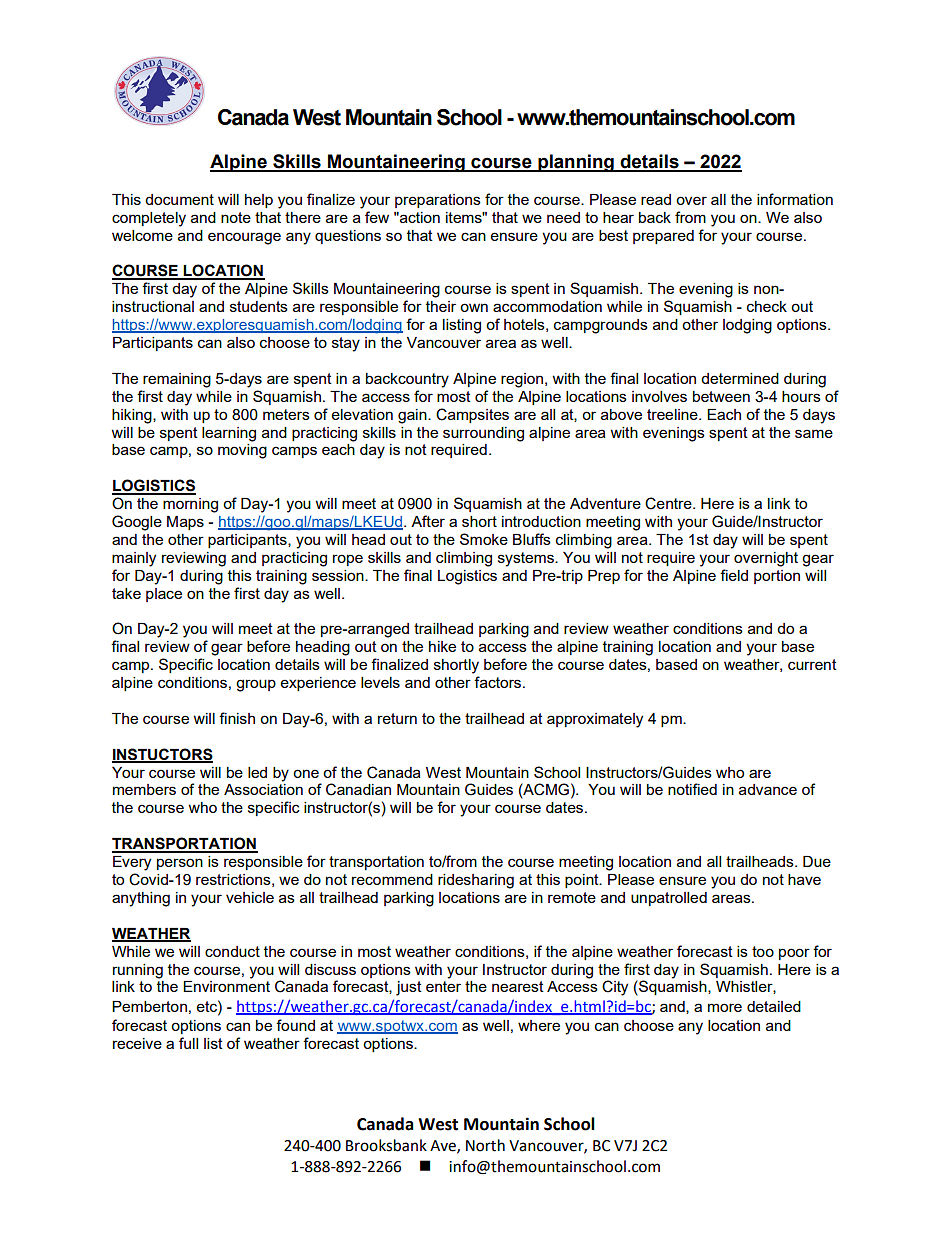 The image size is (952, 1233). I want to click on advance, so click(768, 789).
